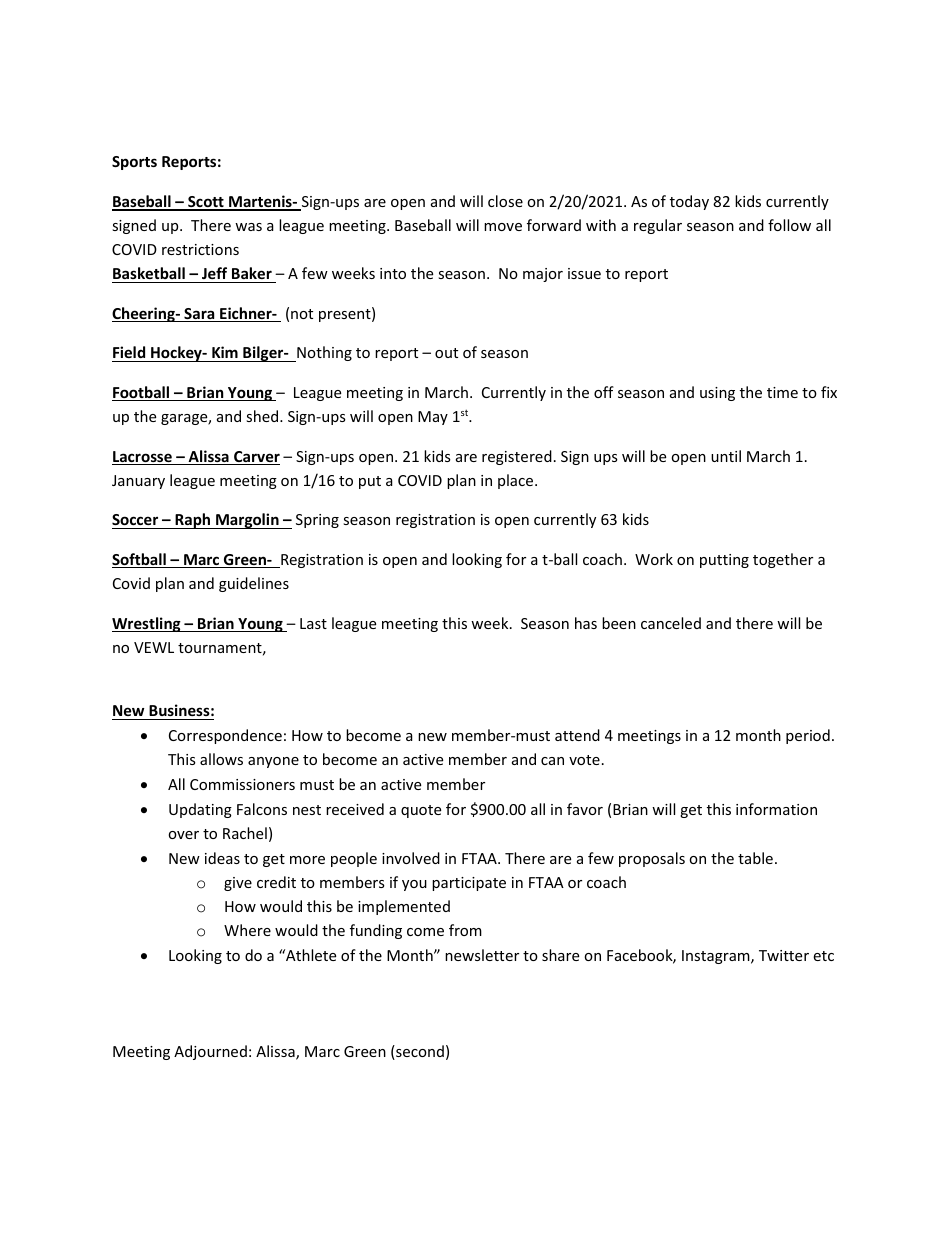 The height and width of the screenshot is (1233, 952). I want to click on guidelines, so click(254, 584).
